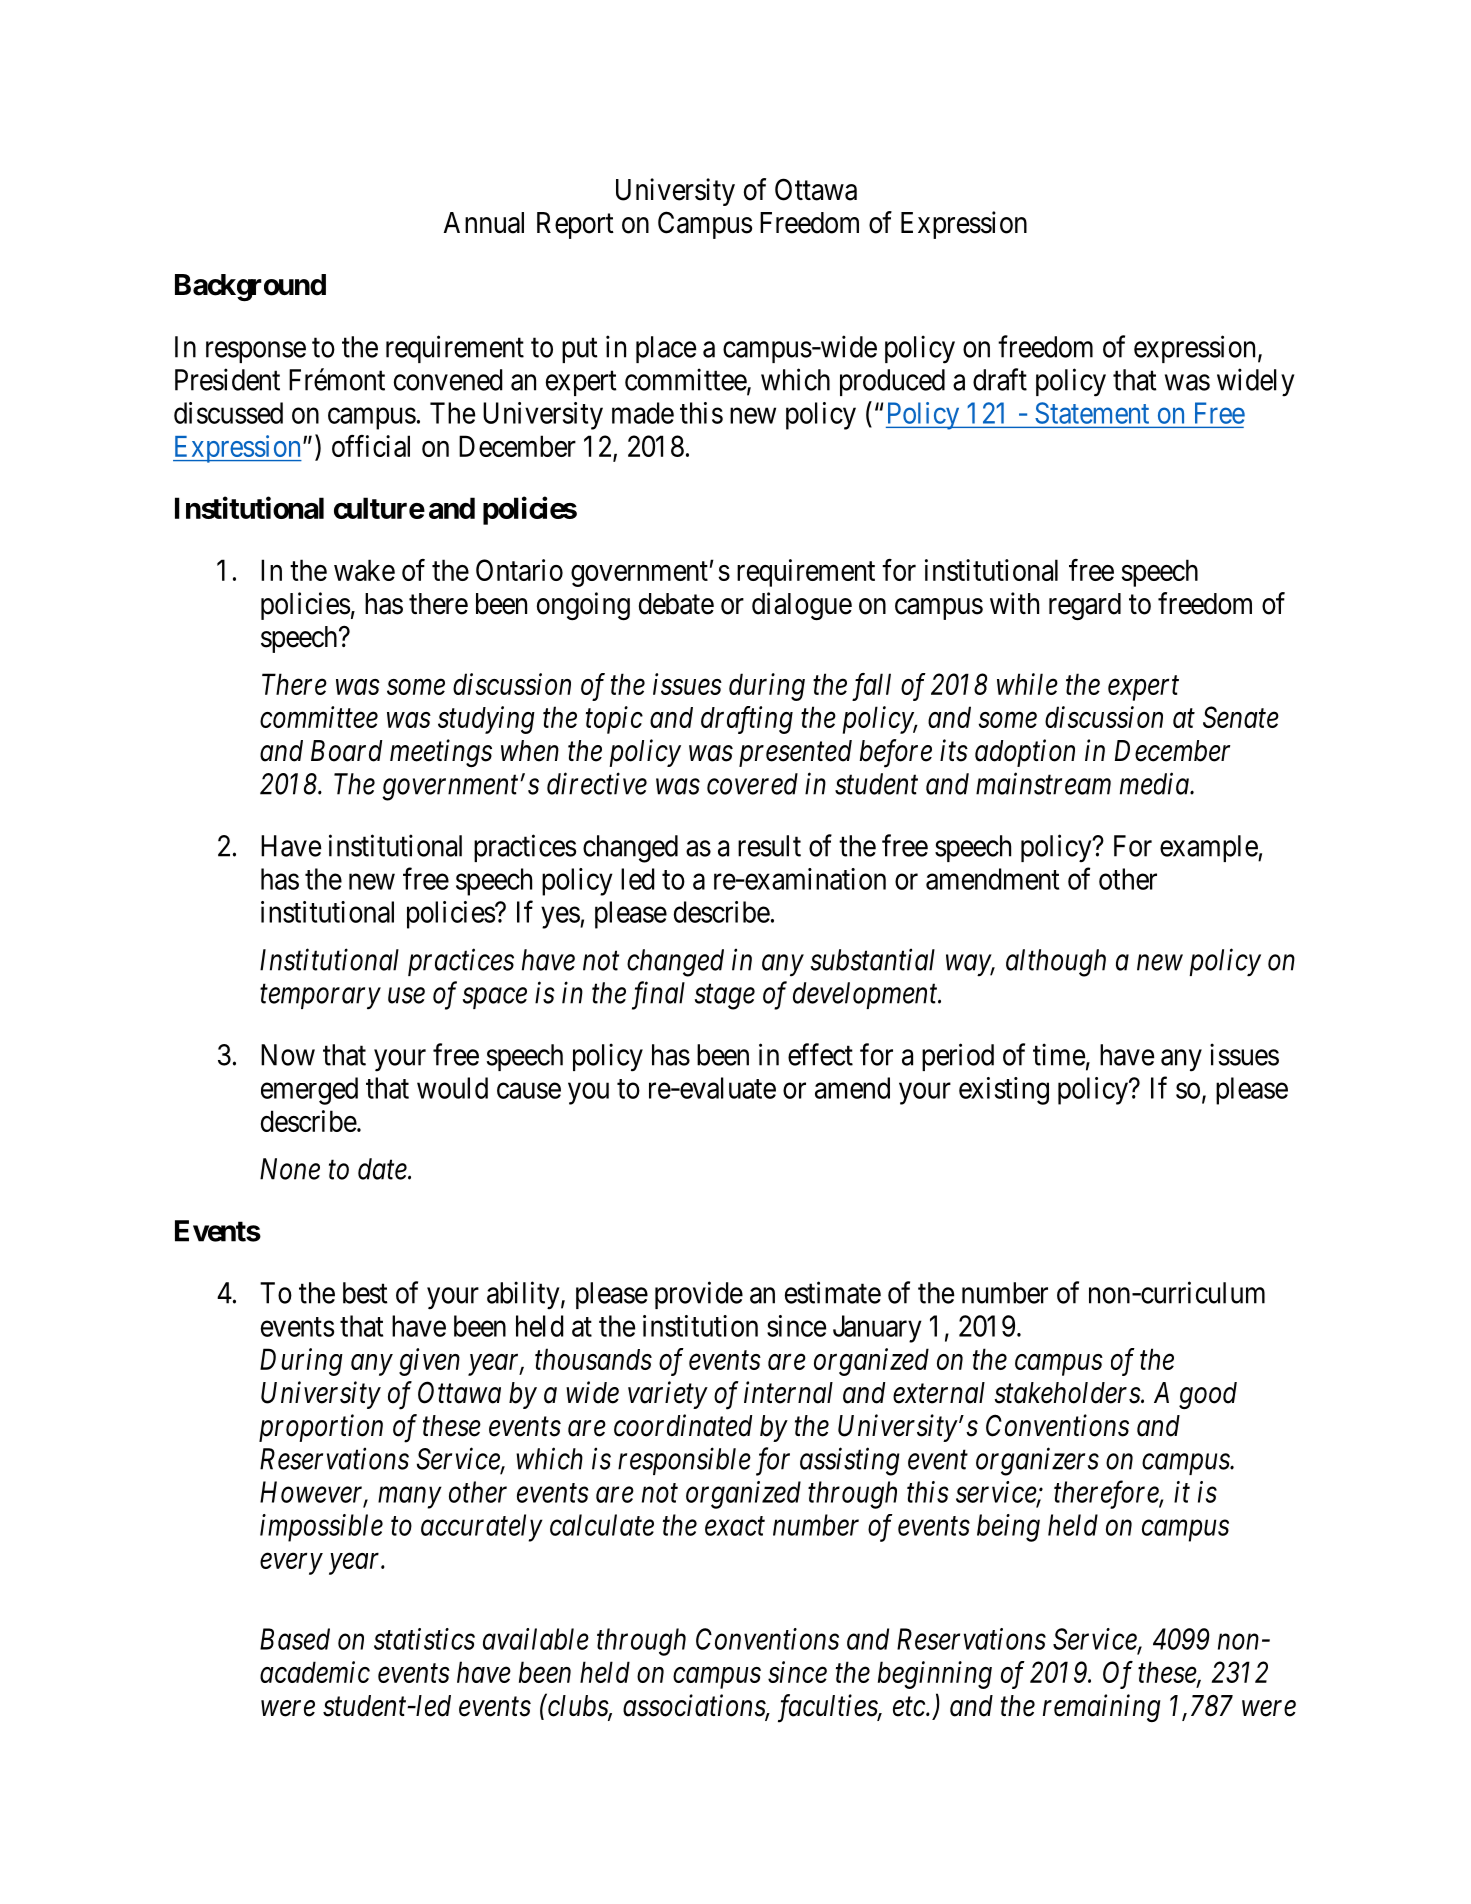 This screenshot has height=1904, width=1471. What do you see at coordinates (320, 997) in the screenshot?
I see `temporary` at bounding box center [320, 997].
